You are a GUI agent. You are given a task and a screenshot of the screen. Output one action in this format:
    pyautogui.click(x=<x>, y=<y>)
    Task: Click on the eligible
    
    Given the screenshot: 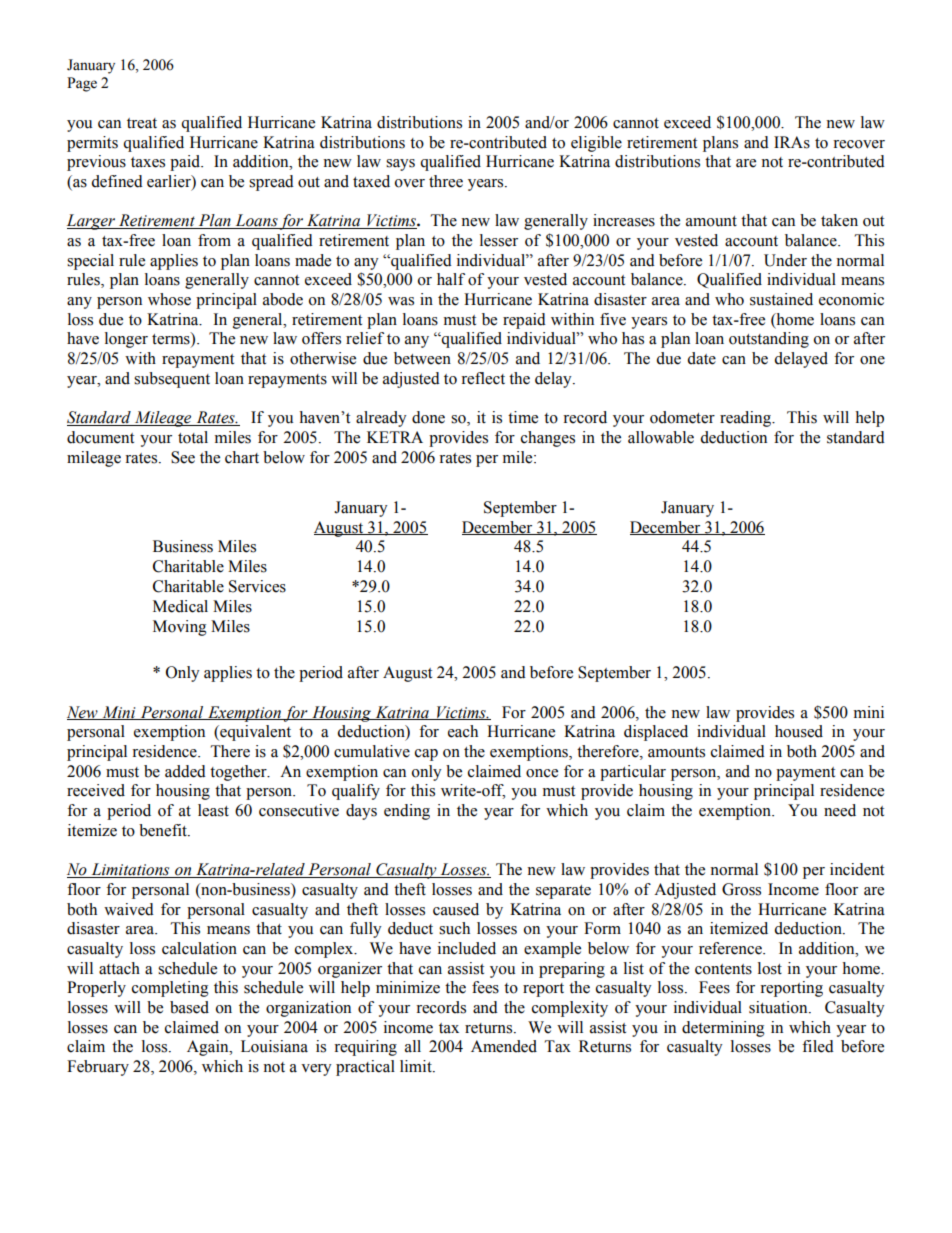 What is the action you would take?
    pyautogui.click(x=596, y=144)
